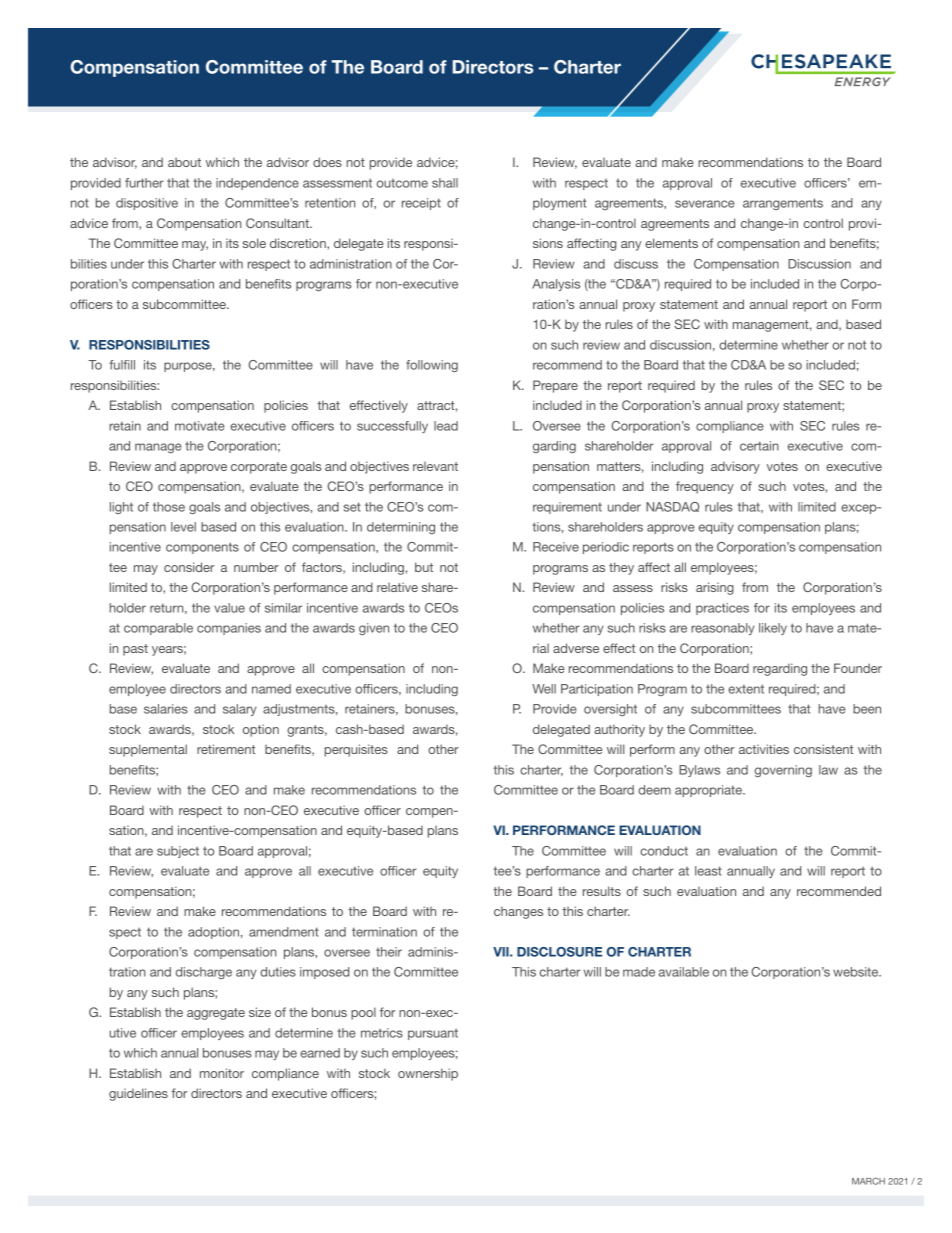 This screenshot has width=952, height=1233. I want to click on independence, so click(257, 184).
